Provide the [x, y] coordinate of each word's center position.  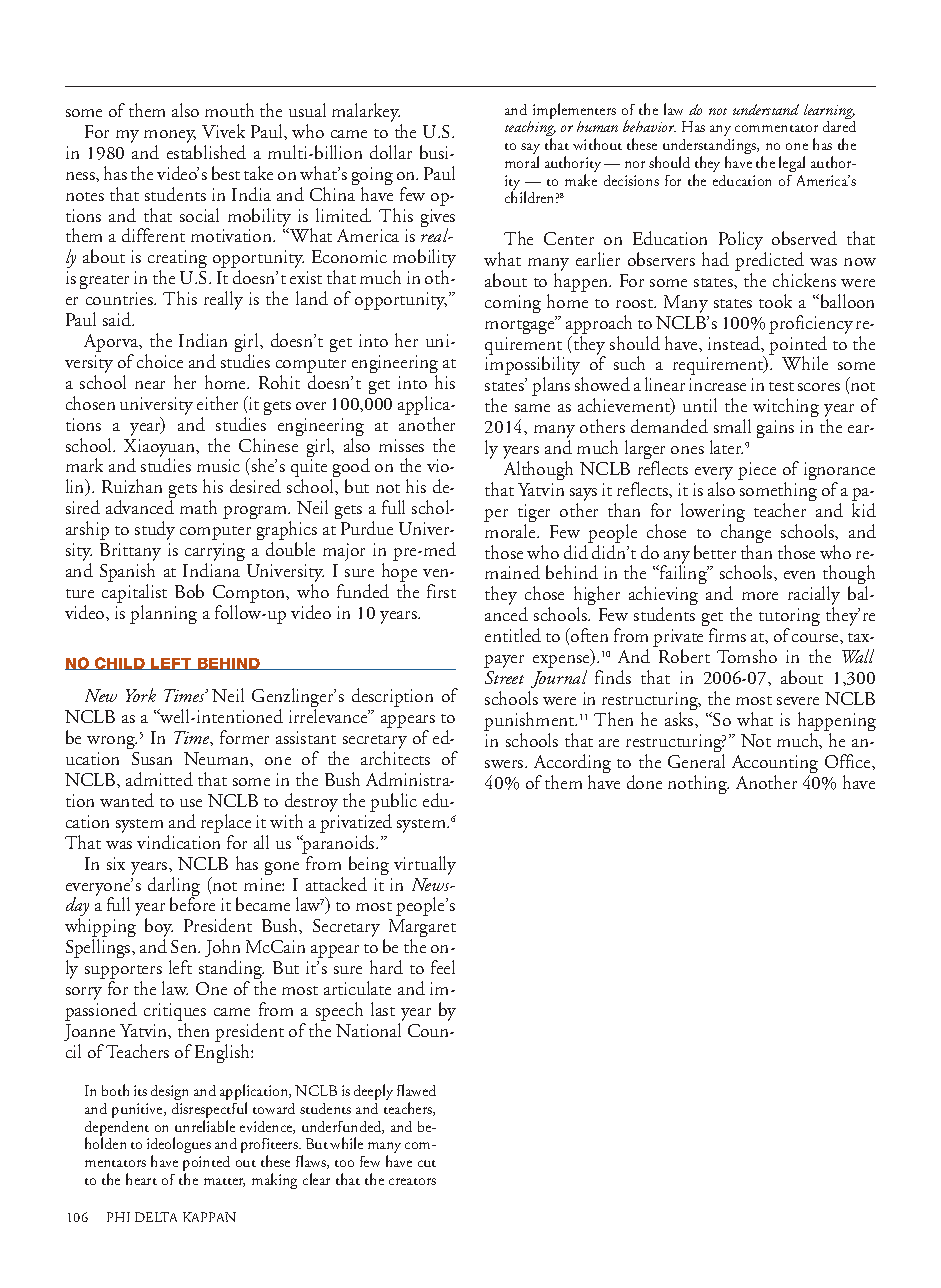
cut [427, 1163]
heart [141, 1179]
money [170, 138]
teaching [530, 130]
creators [412, 1181]
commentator [776, 128]
